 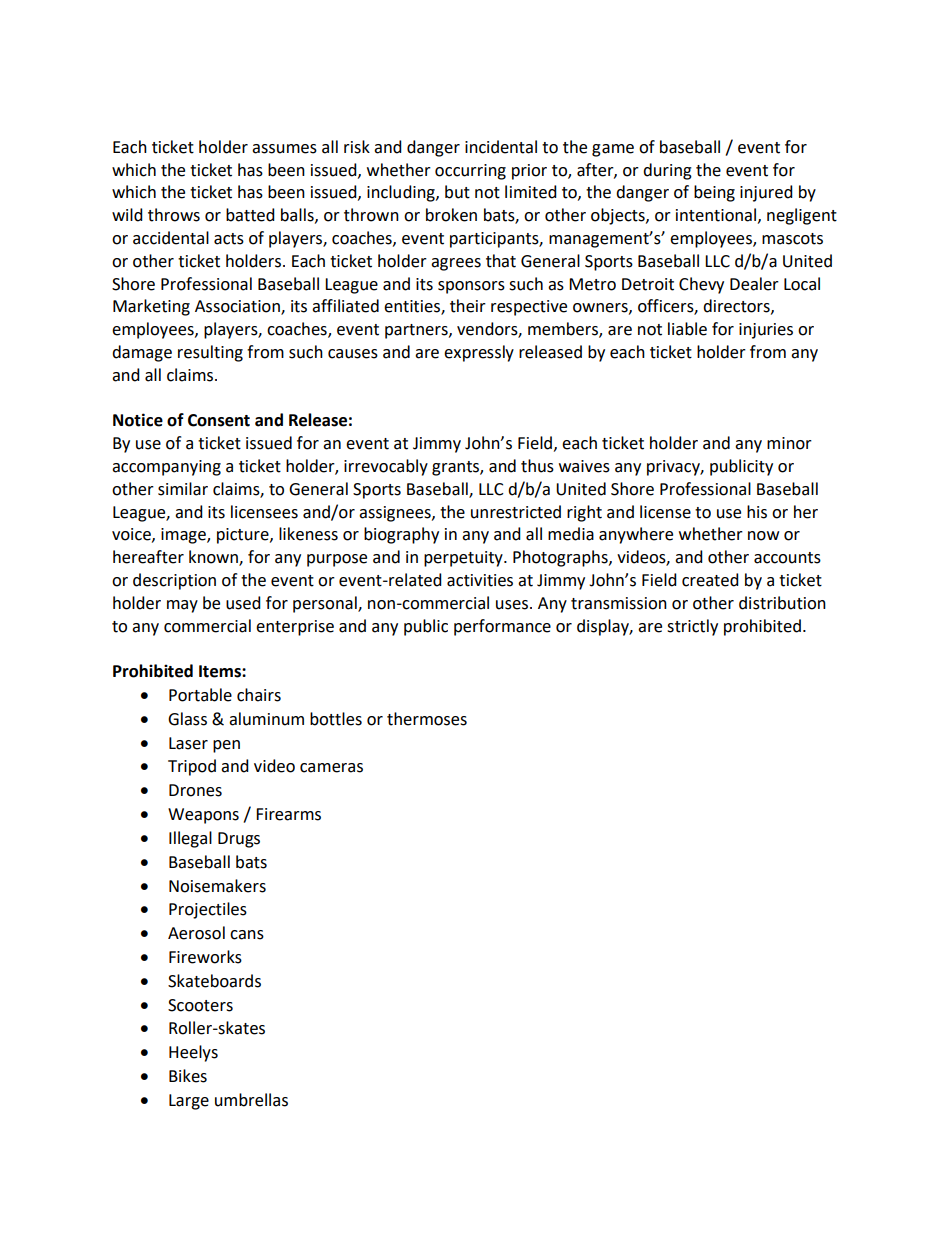 I want to click on being, so click(x=714, y=193).
